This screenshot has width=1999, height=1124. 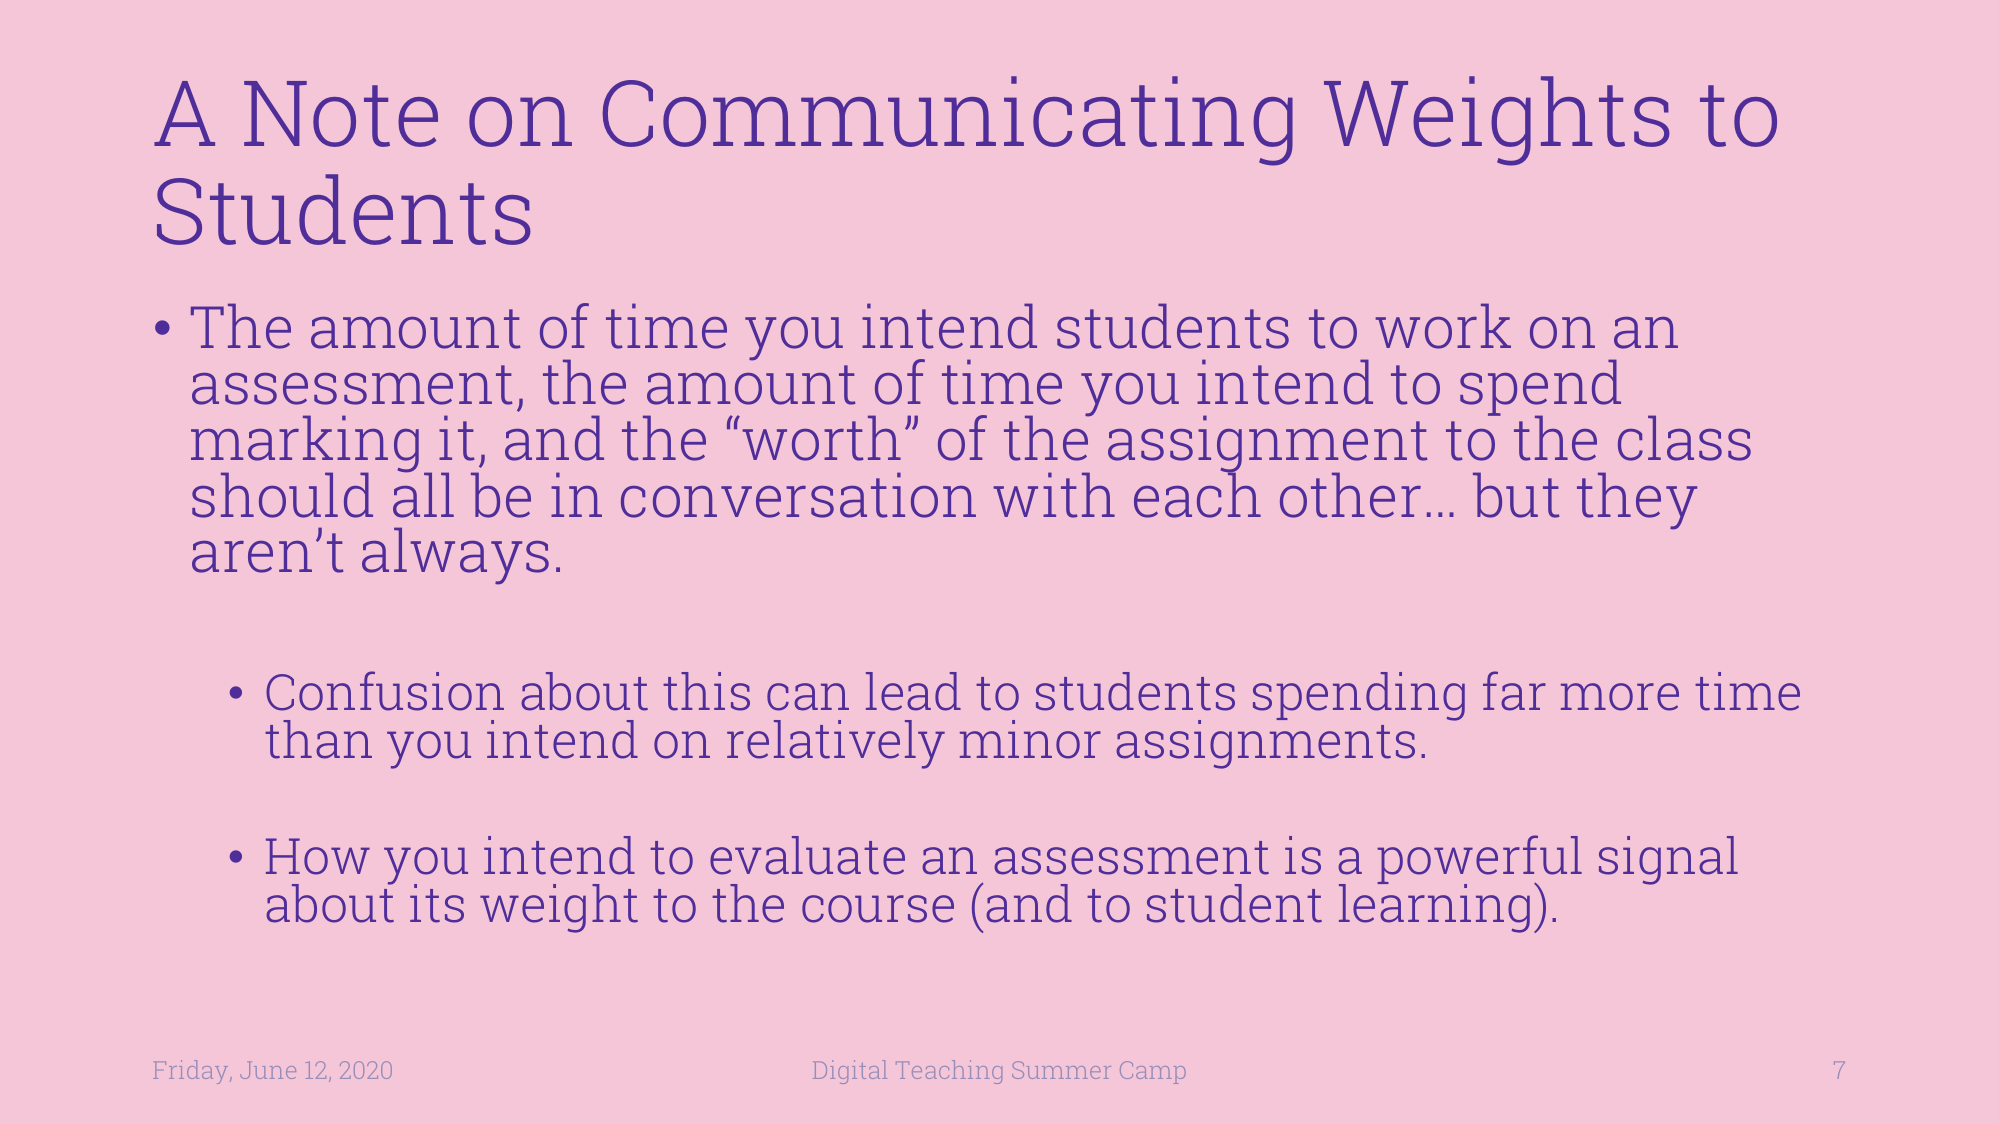 What do you see at coordinates (268, 1070) in the screenshot?
I see `June` at bounding box center [268, 1070].
